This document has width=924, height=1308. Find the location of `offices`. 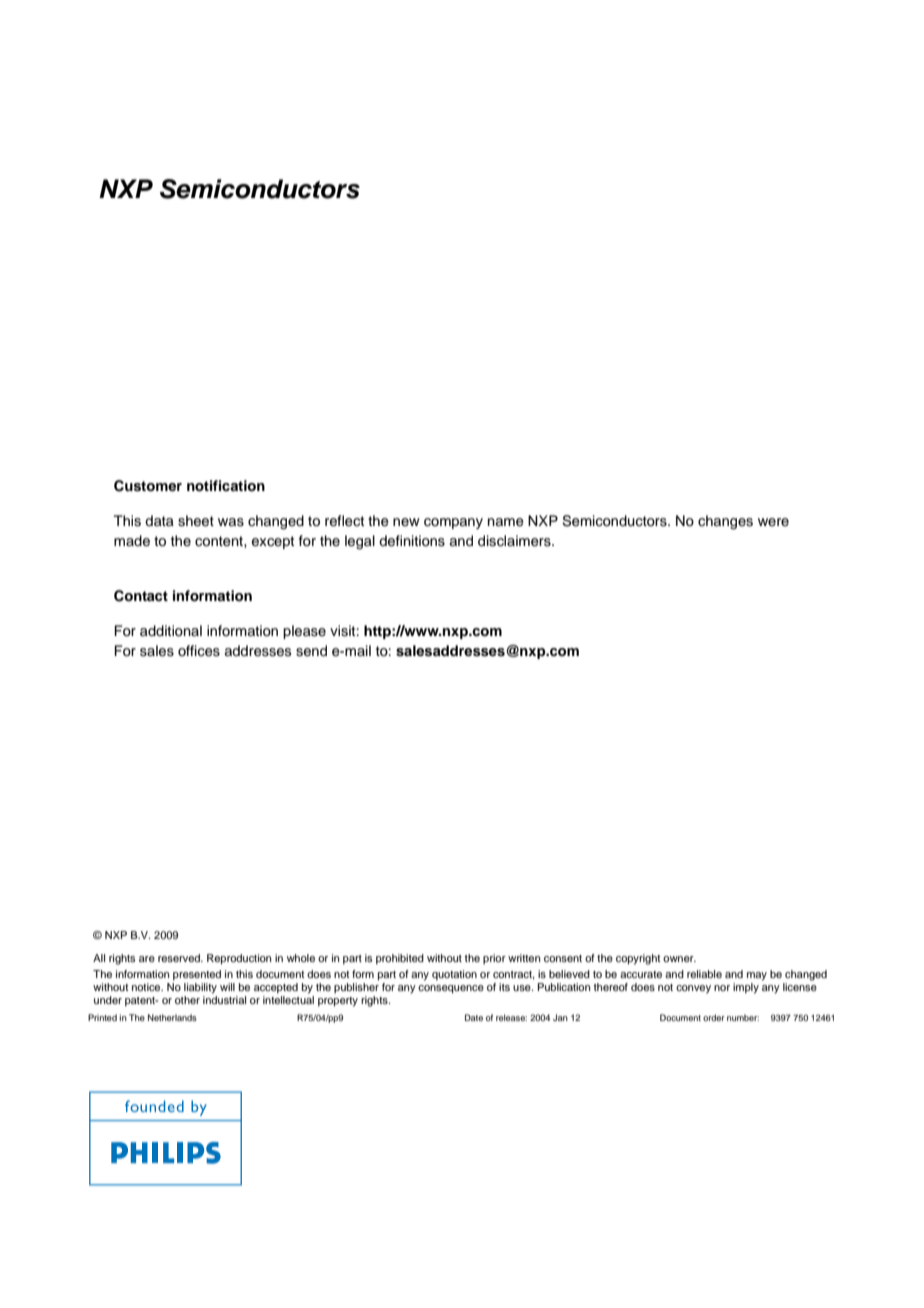

offices is located at coordinates (199, 651).
